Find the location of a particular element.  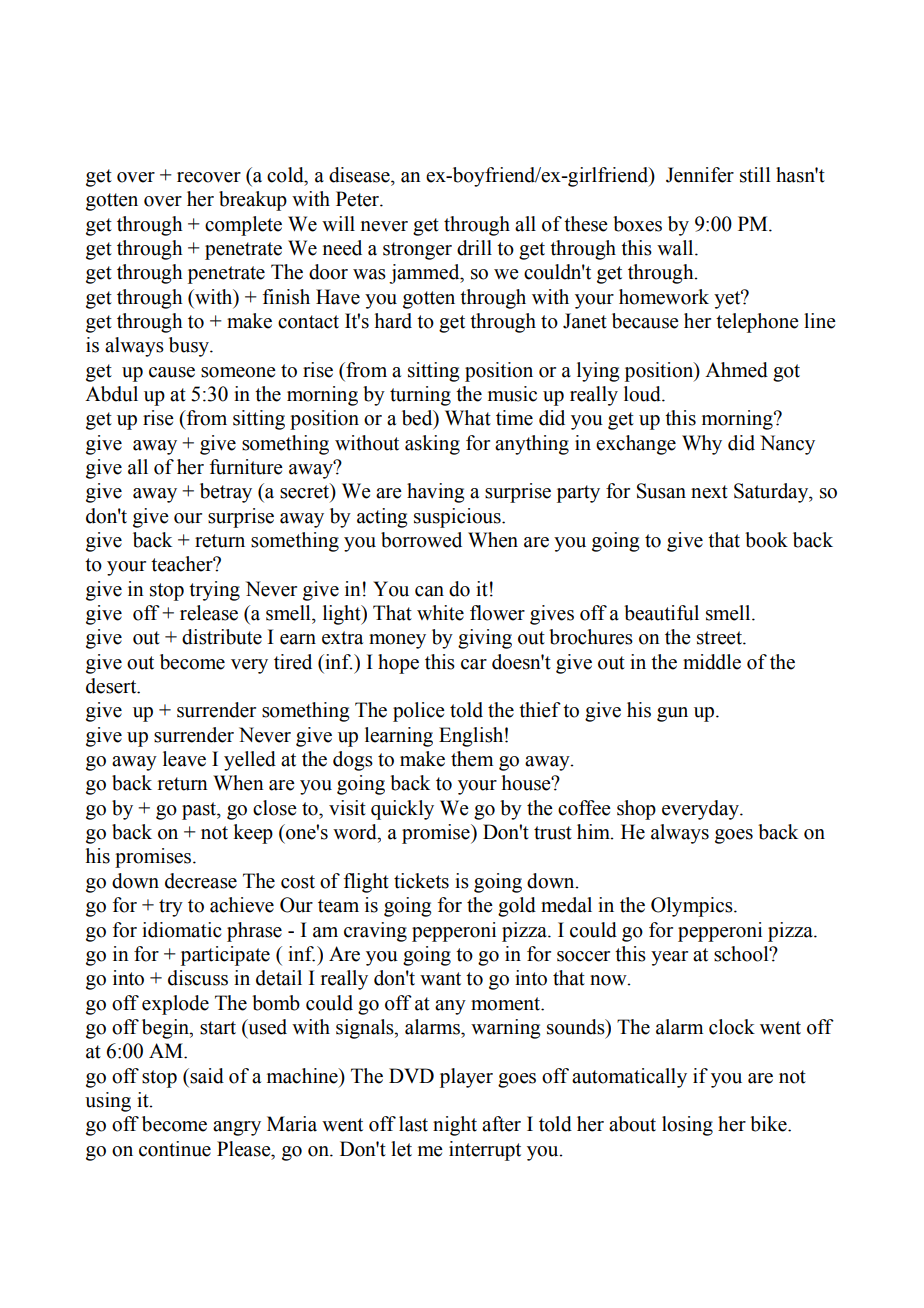

continue is located at coordinates (175, 1149).
